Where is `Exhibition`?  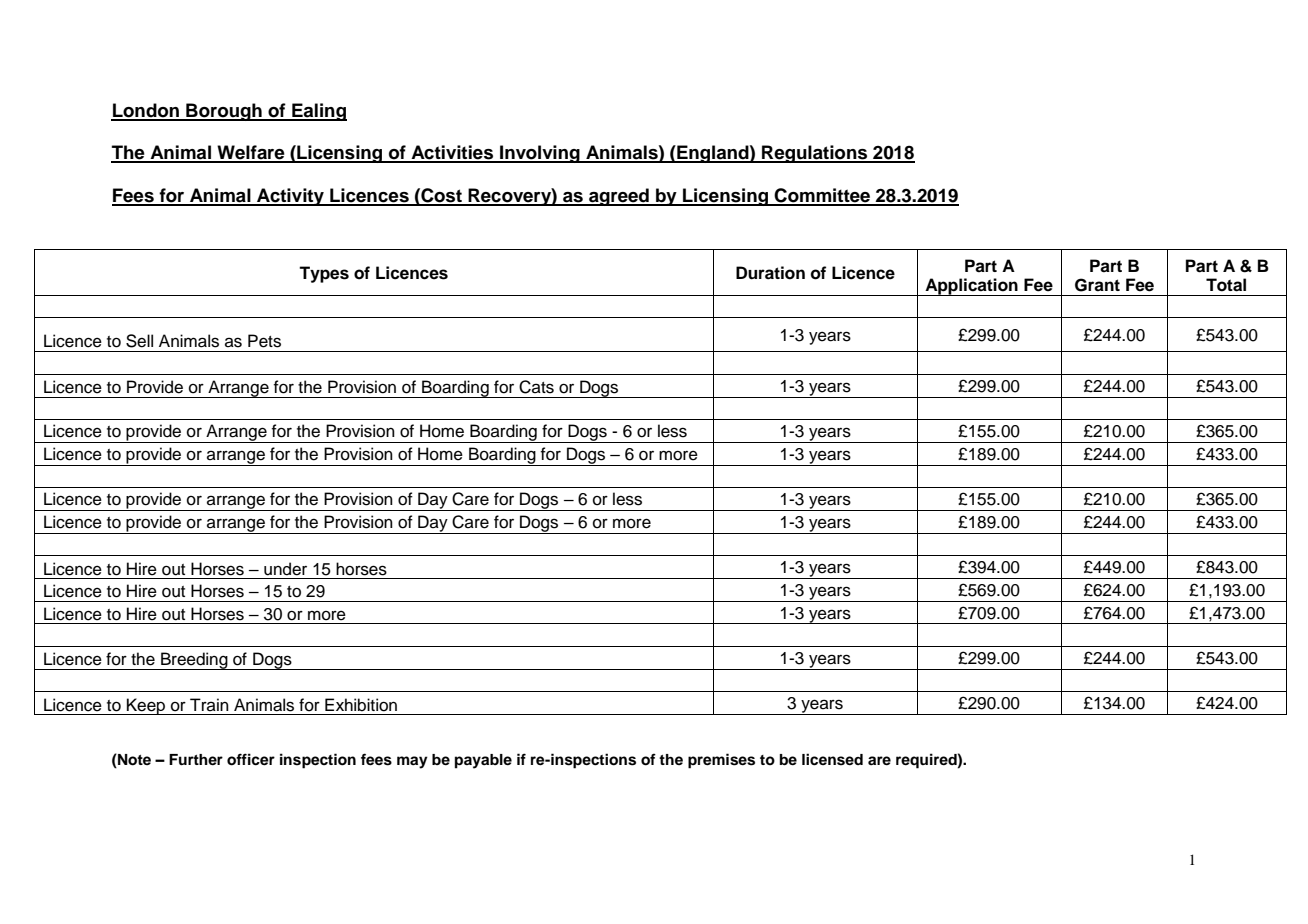 Exhibition is located at coordinates (361, 705).
